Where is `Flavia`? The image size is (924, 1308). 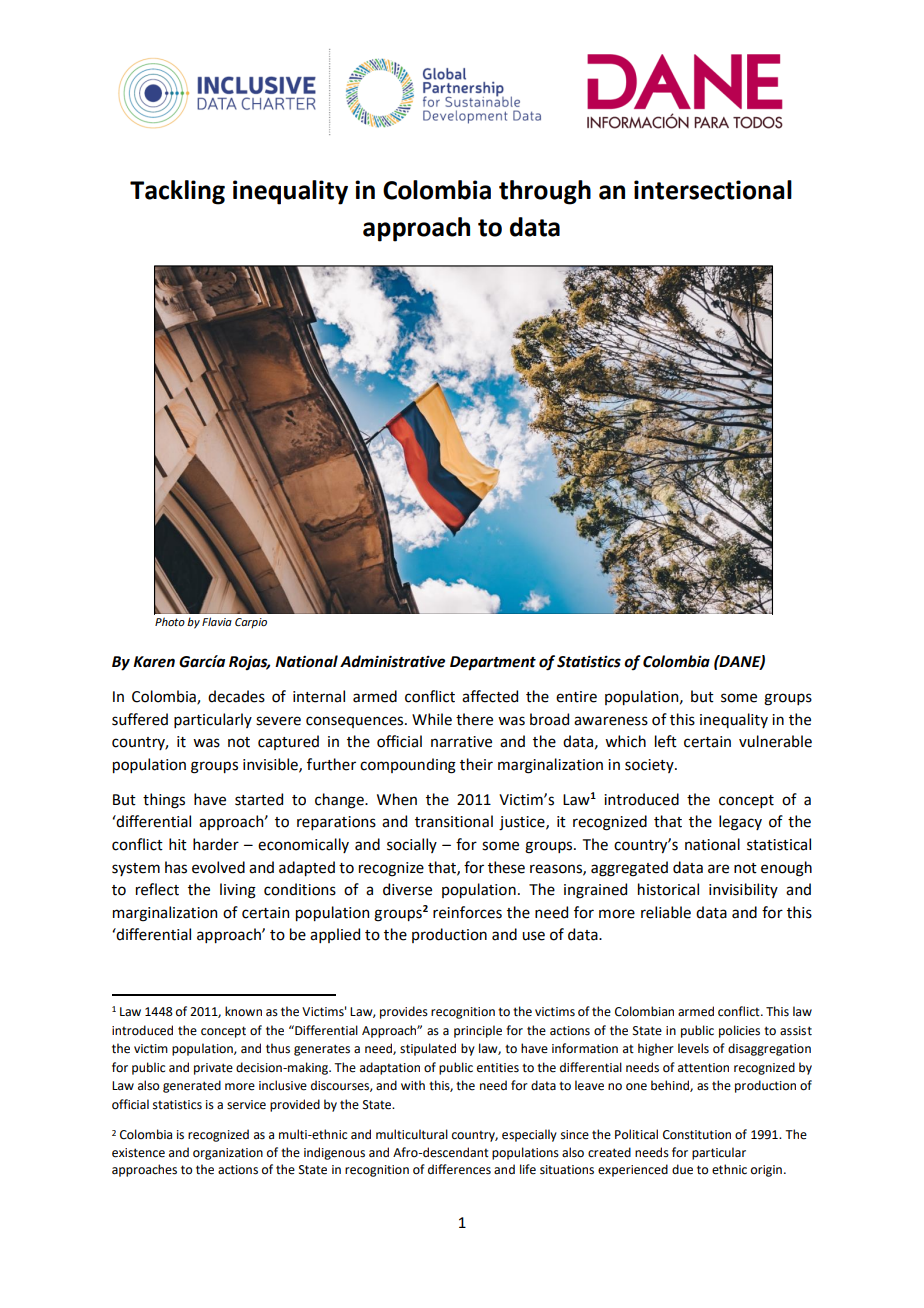 Flavia is located at coordinates (217, 621).
